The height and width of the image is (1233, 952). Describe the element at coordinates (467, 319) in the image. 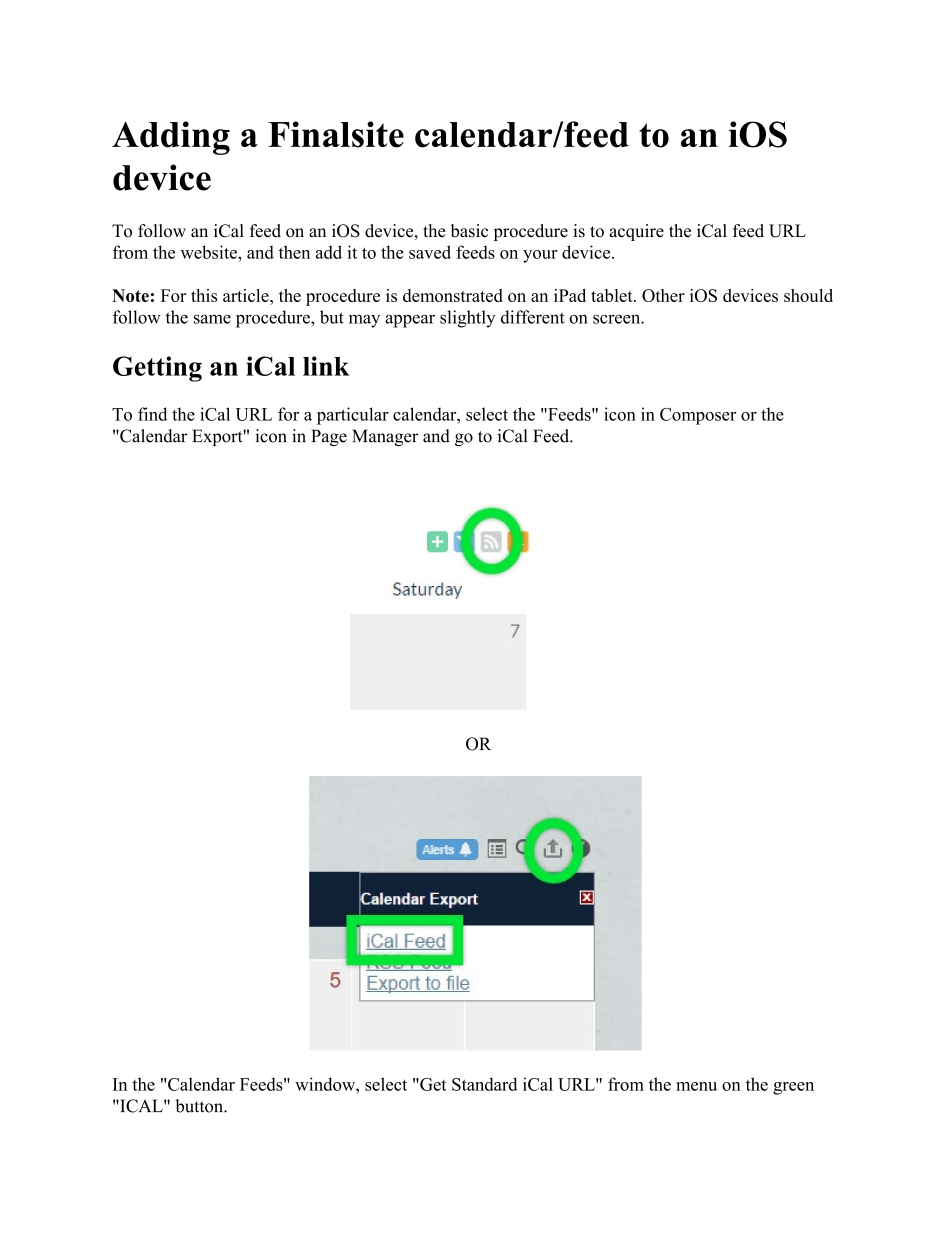

I see `slightly` at that location.
